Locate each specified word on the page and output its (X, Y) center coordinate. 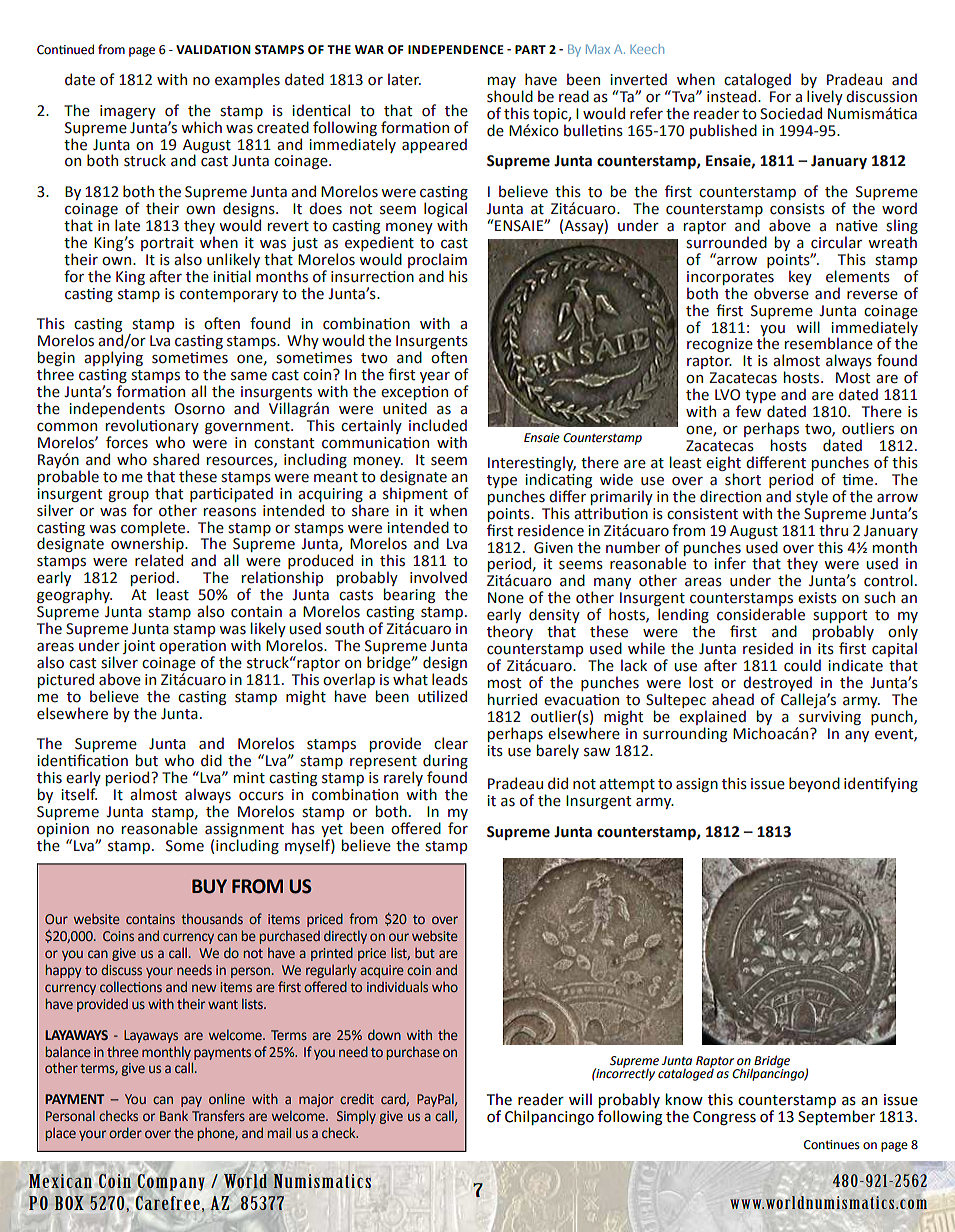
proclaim (437, 260)
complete (154, 529)
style (812, 497)
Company (171, 1181)
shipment (415, 494)
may (502, 82)
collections (131, 986)
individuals (397, 986)
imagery (128, 112)
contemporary (229, 295)
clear (451, 743)
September (836, 1116)
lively (825, 97)
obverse (781, 293)
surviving (830, 718)
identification (83, 760)
